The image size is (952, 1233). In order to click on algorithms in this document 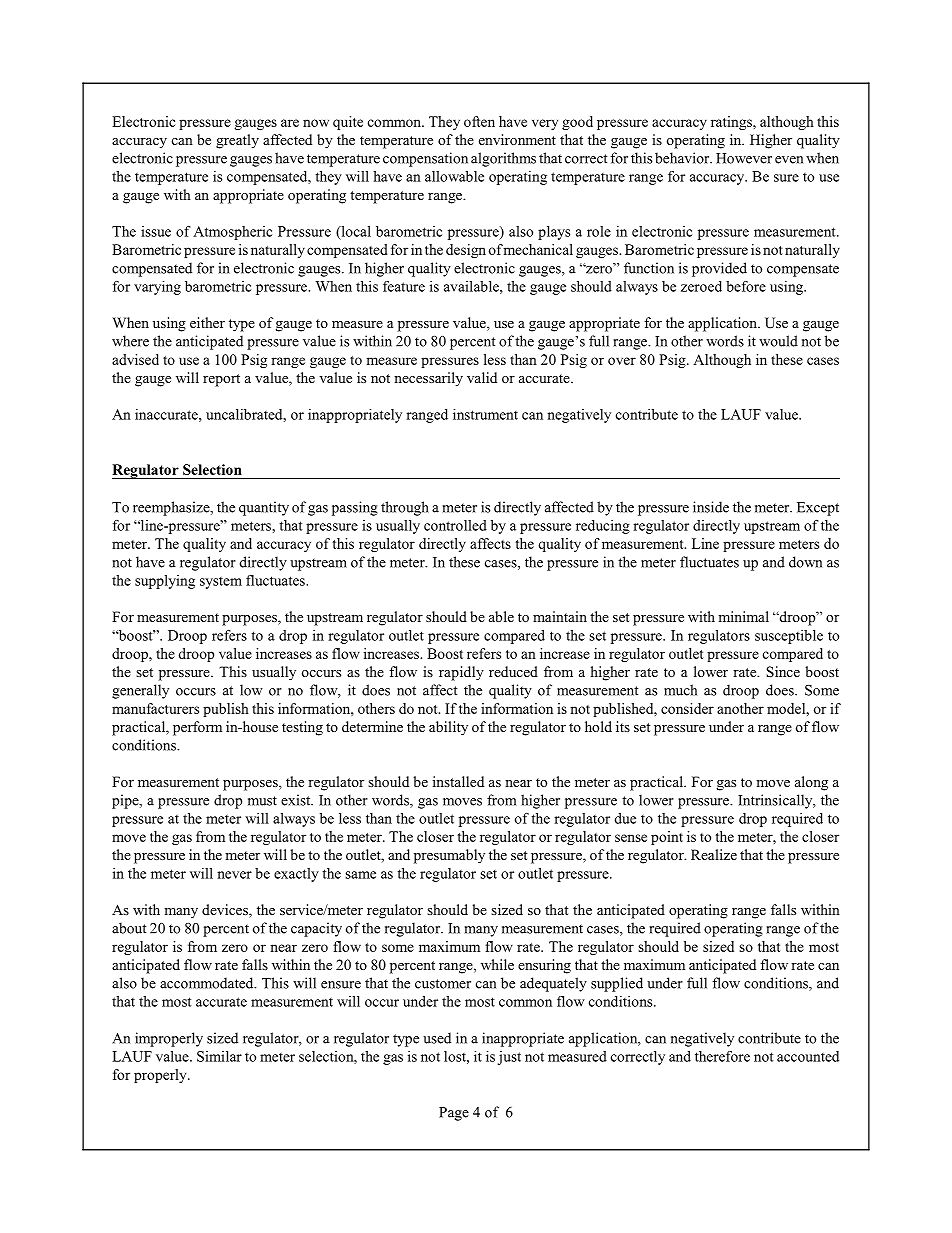, I will do `click(503, 159)`.
